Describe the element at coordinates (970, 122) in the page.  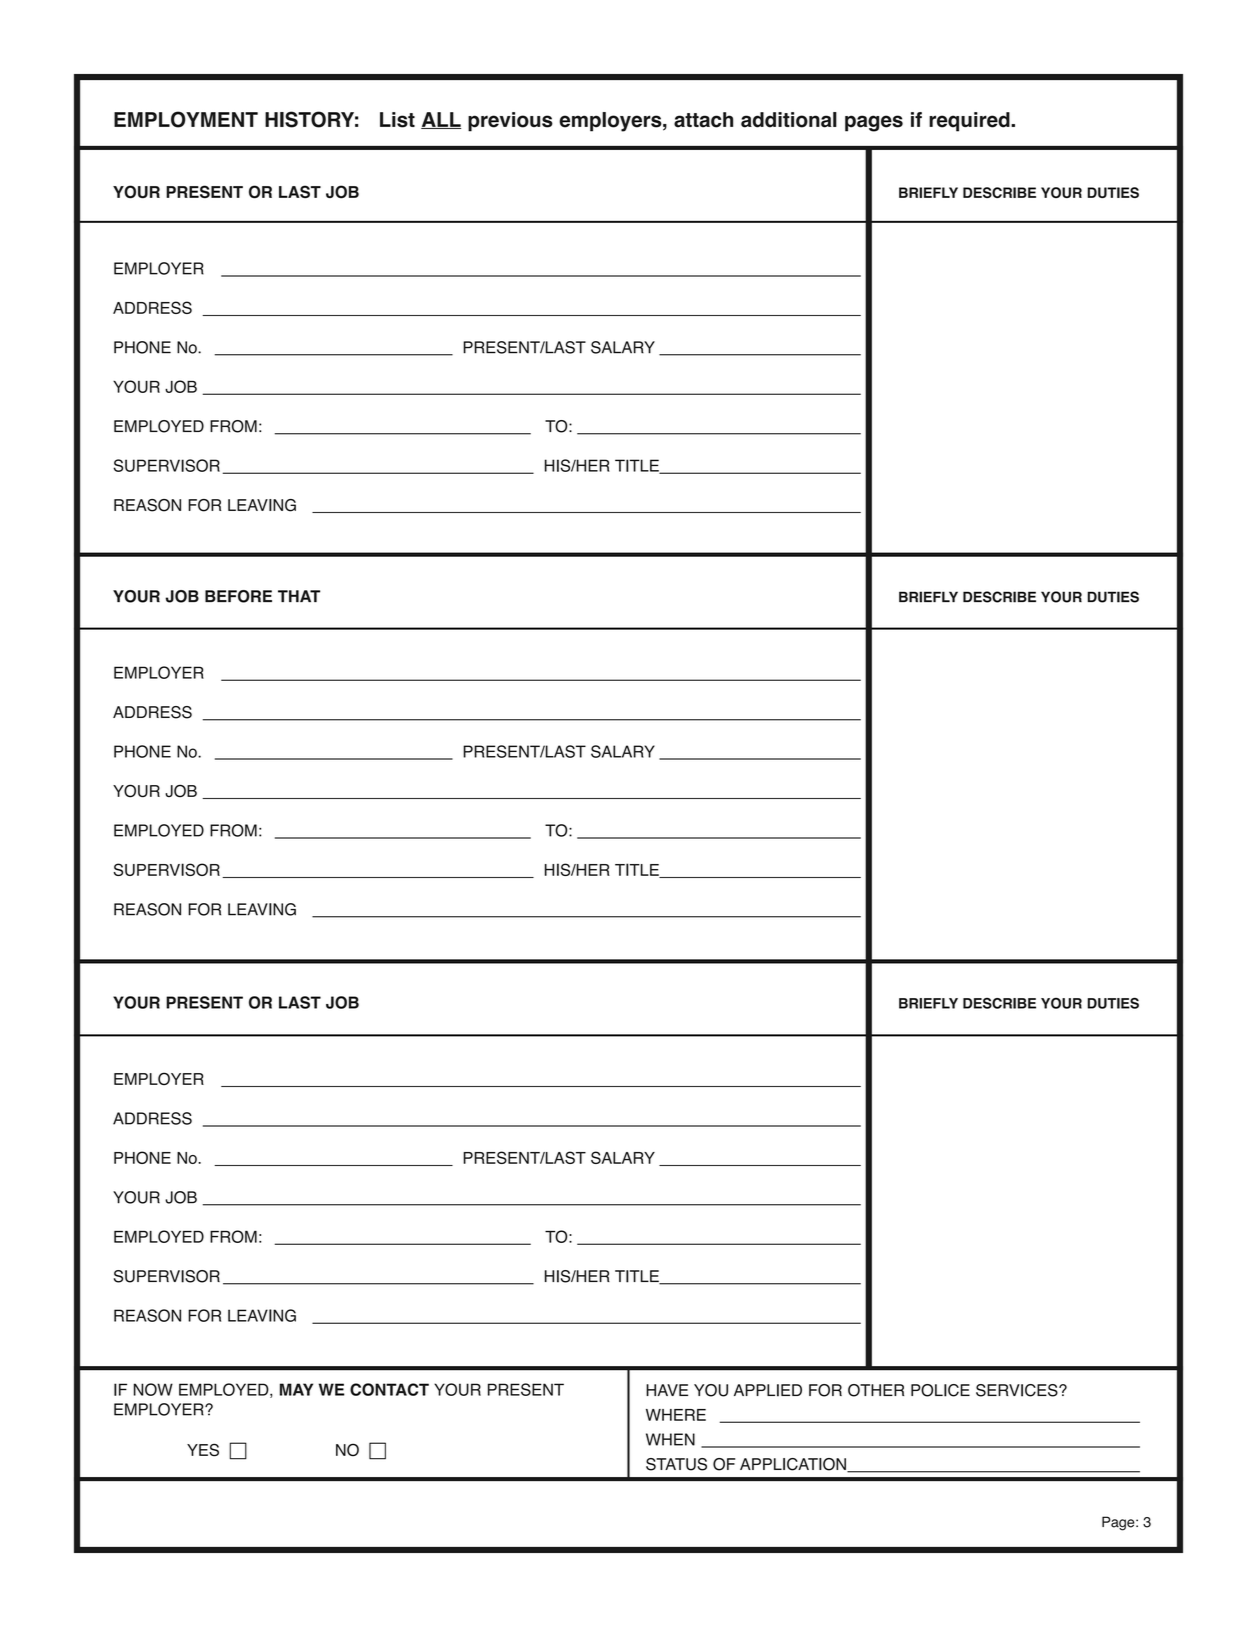
I see `required` at that location.
